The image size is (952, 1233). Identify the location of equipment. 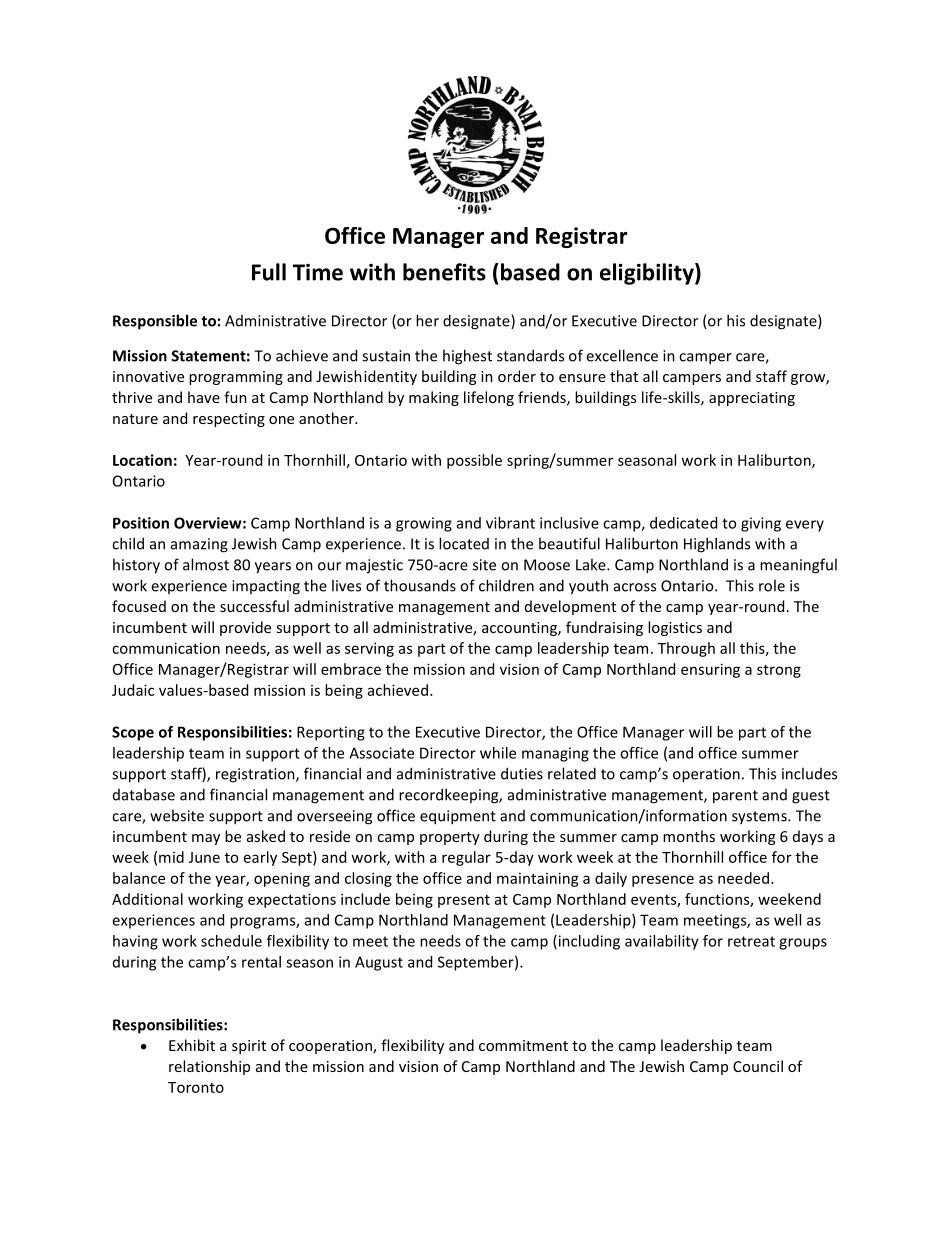
(458, 817).
